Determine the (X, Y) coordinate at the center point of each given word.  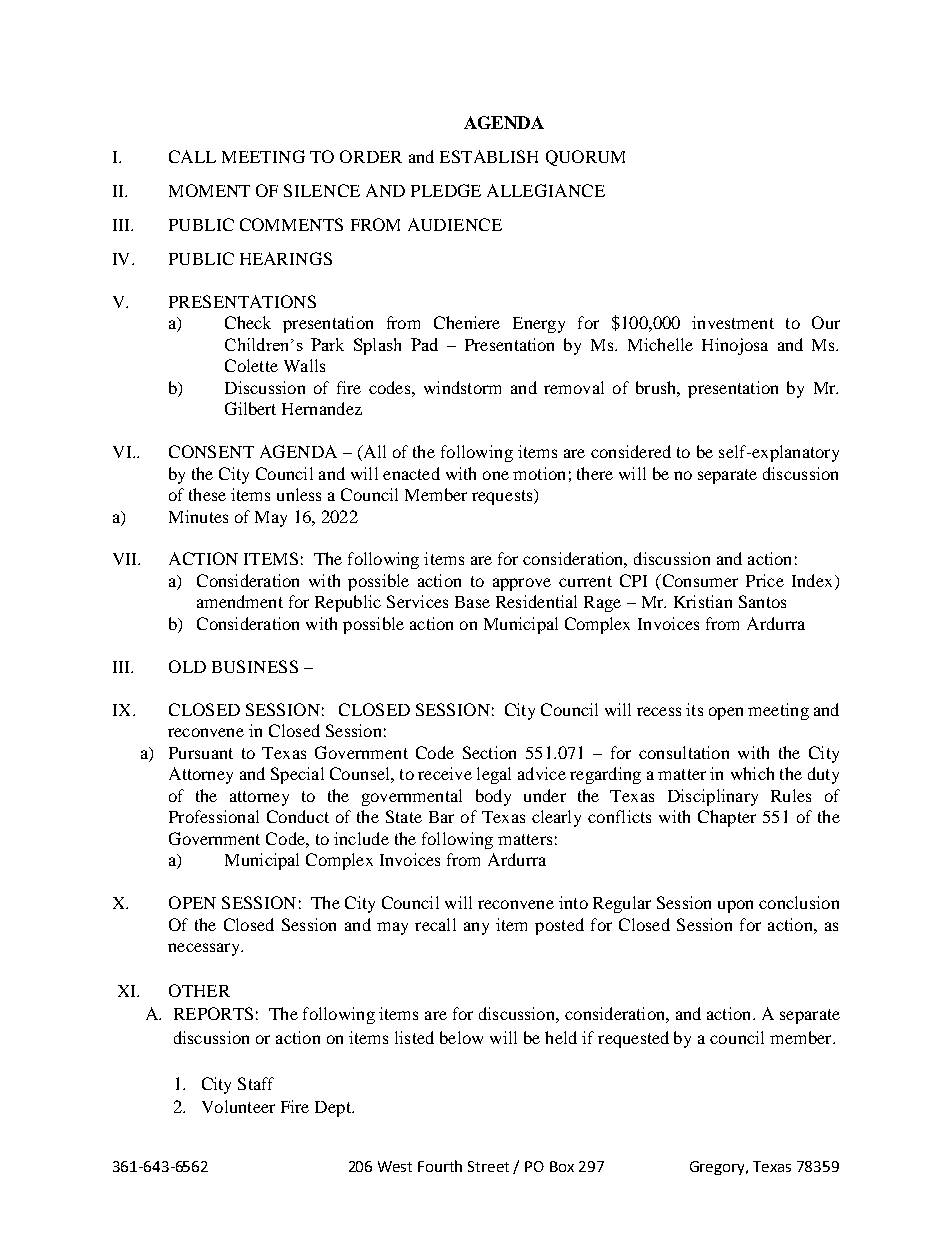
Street (488, 1166)
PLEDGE (446, 190)
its (694, 709)
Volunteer (238, 1106)
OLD (187, 666)
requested (633, 1039)
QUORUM (585, 158)
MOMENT (209, 190)
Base (472, 602)
